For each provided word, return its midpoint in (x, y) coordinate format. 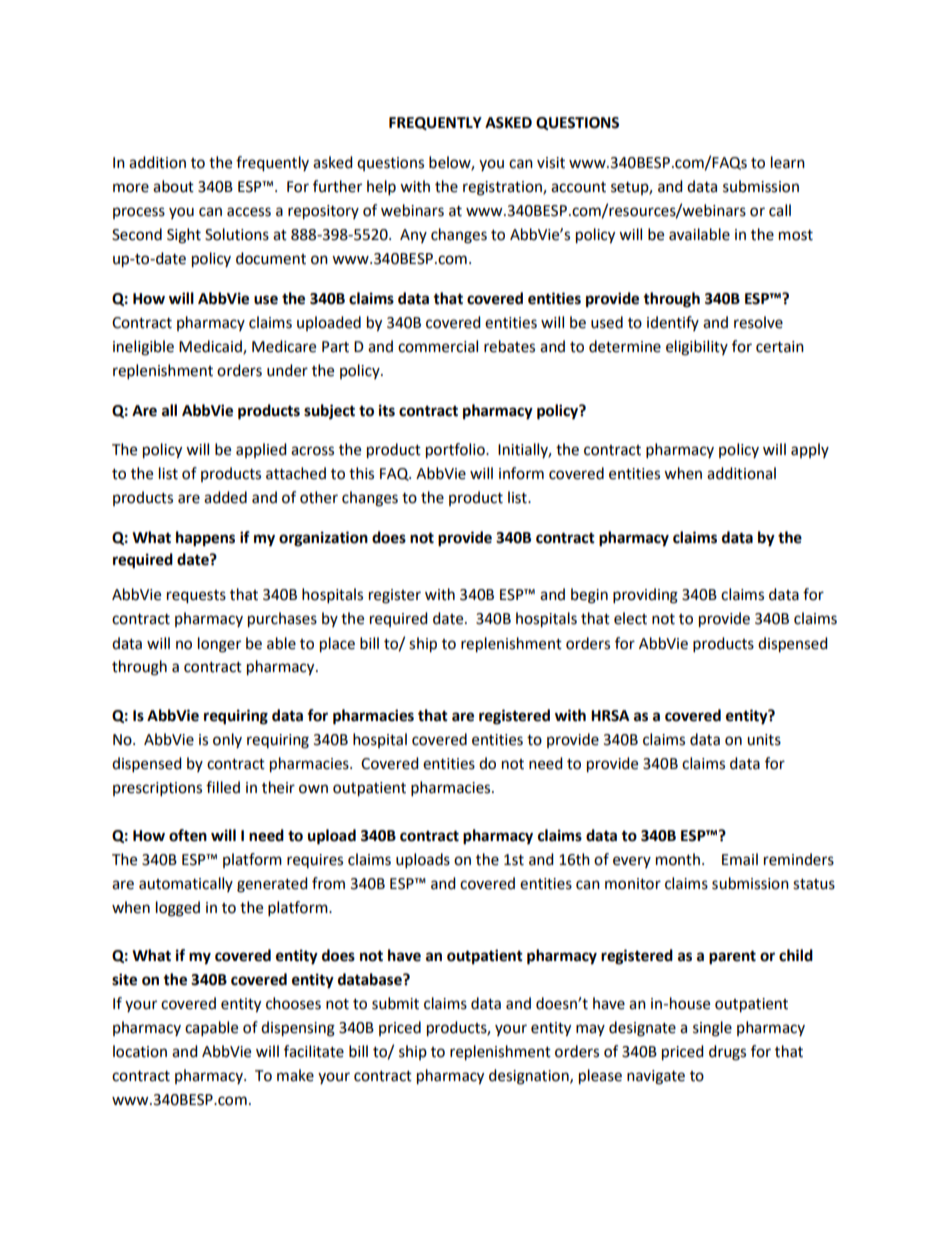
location (140, 1051)
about (173, 186)
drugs (727, 1053)
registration (503, 188)
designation (530, 1077)
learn (788, 162)
